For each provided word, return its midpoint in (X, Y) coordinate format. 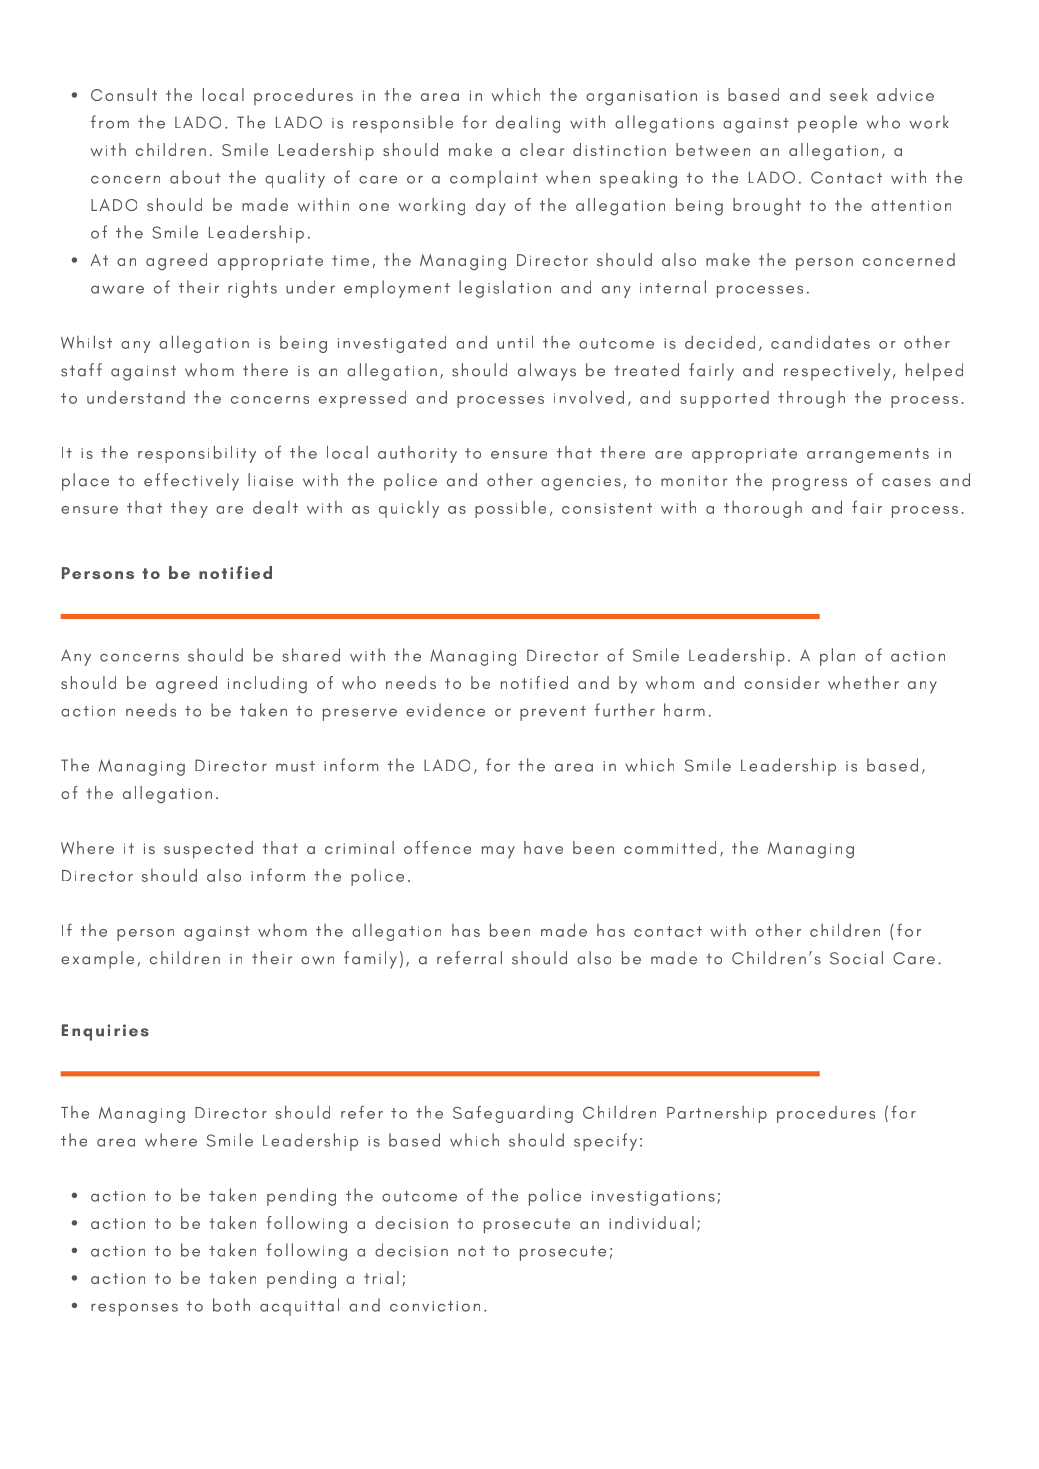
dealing (528, 124)
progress (810, 484)
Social (856, 958)
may (498, 852)
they (189, 509)
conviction (435, 1306)
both (231, 1305)
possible (510, 509)
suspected (208, 850)
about (195, 177)
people (827, 124)
